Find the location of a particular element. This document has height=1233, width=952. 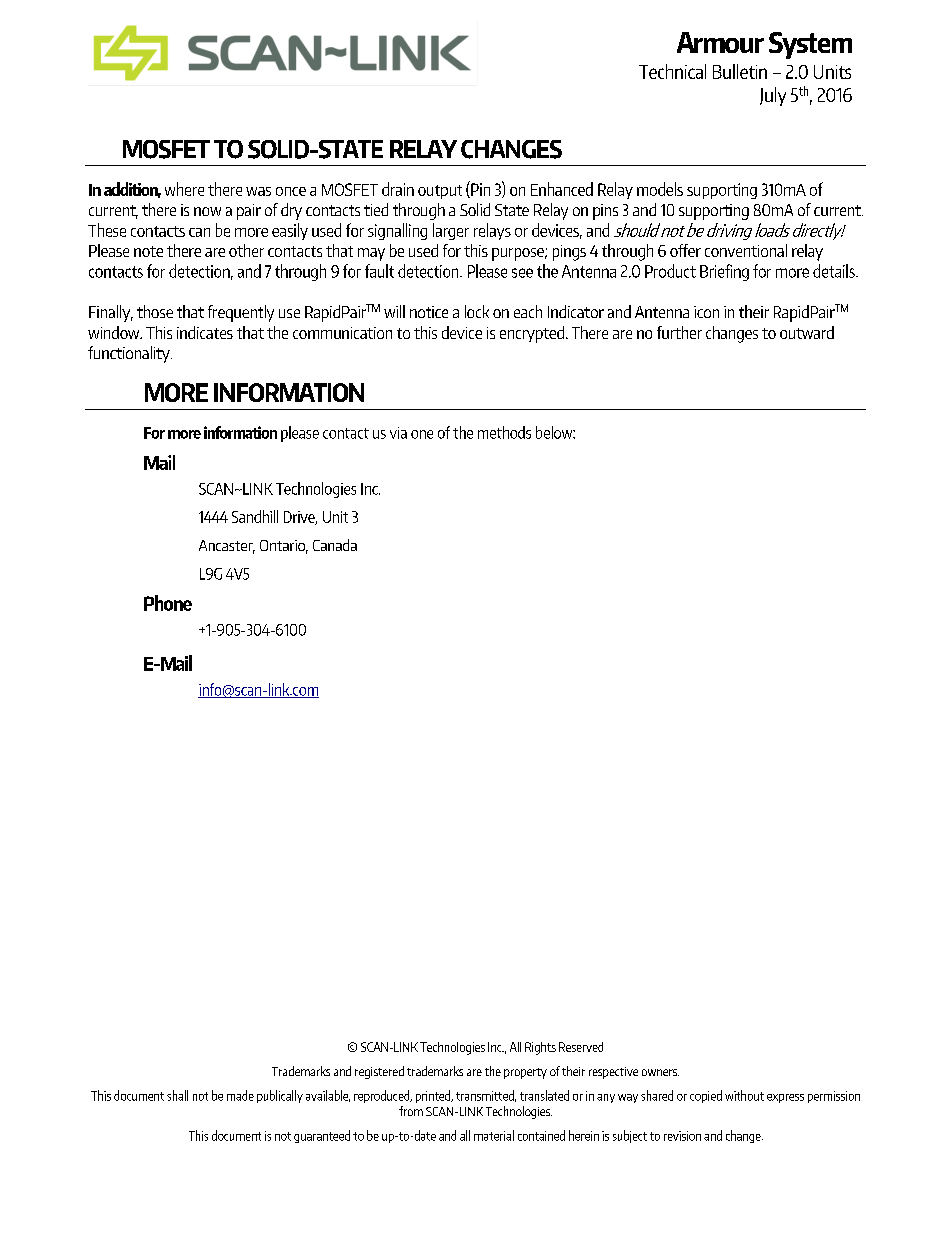

Bulletin is located at coordinates (740, 71).
